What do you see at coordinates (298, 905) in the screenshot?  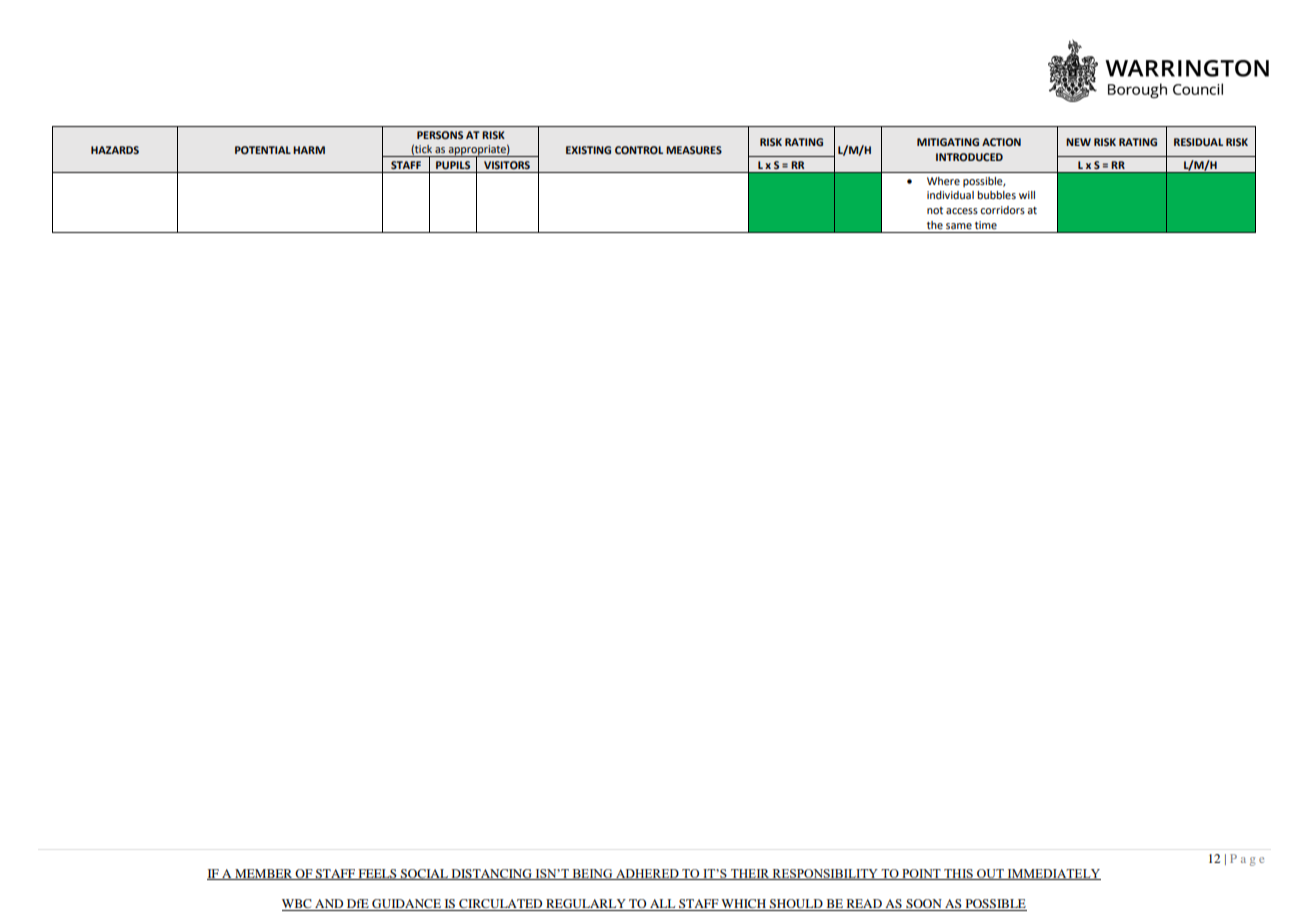 I see `WBC` at bounding box center [298, 905].
